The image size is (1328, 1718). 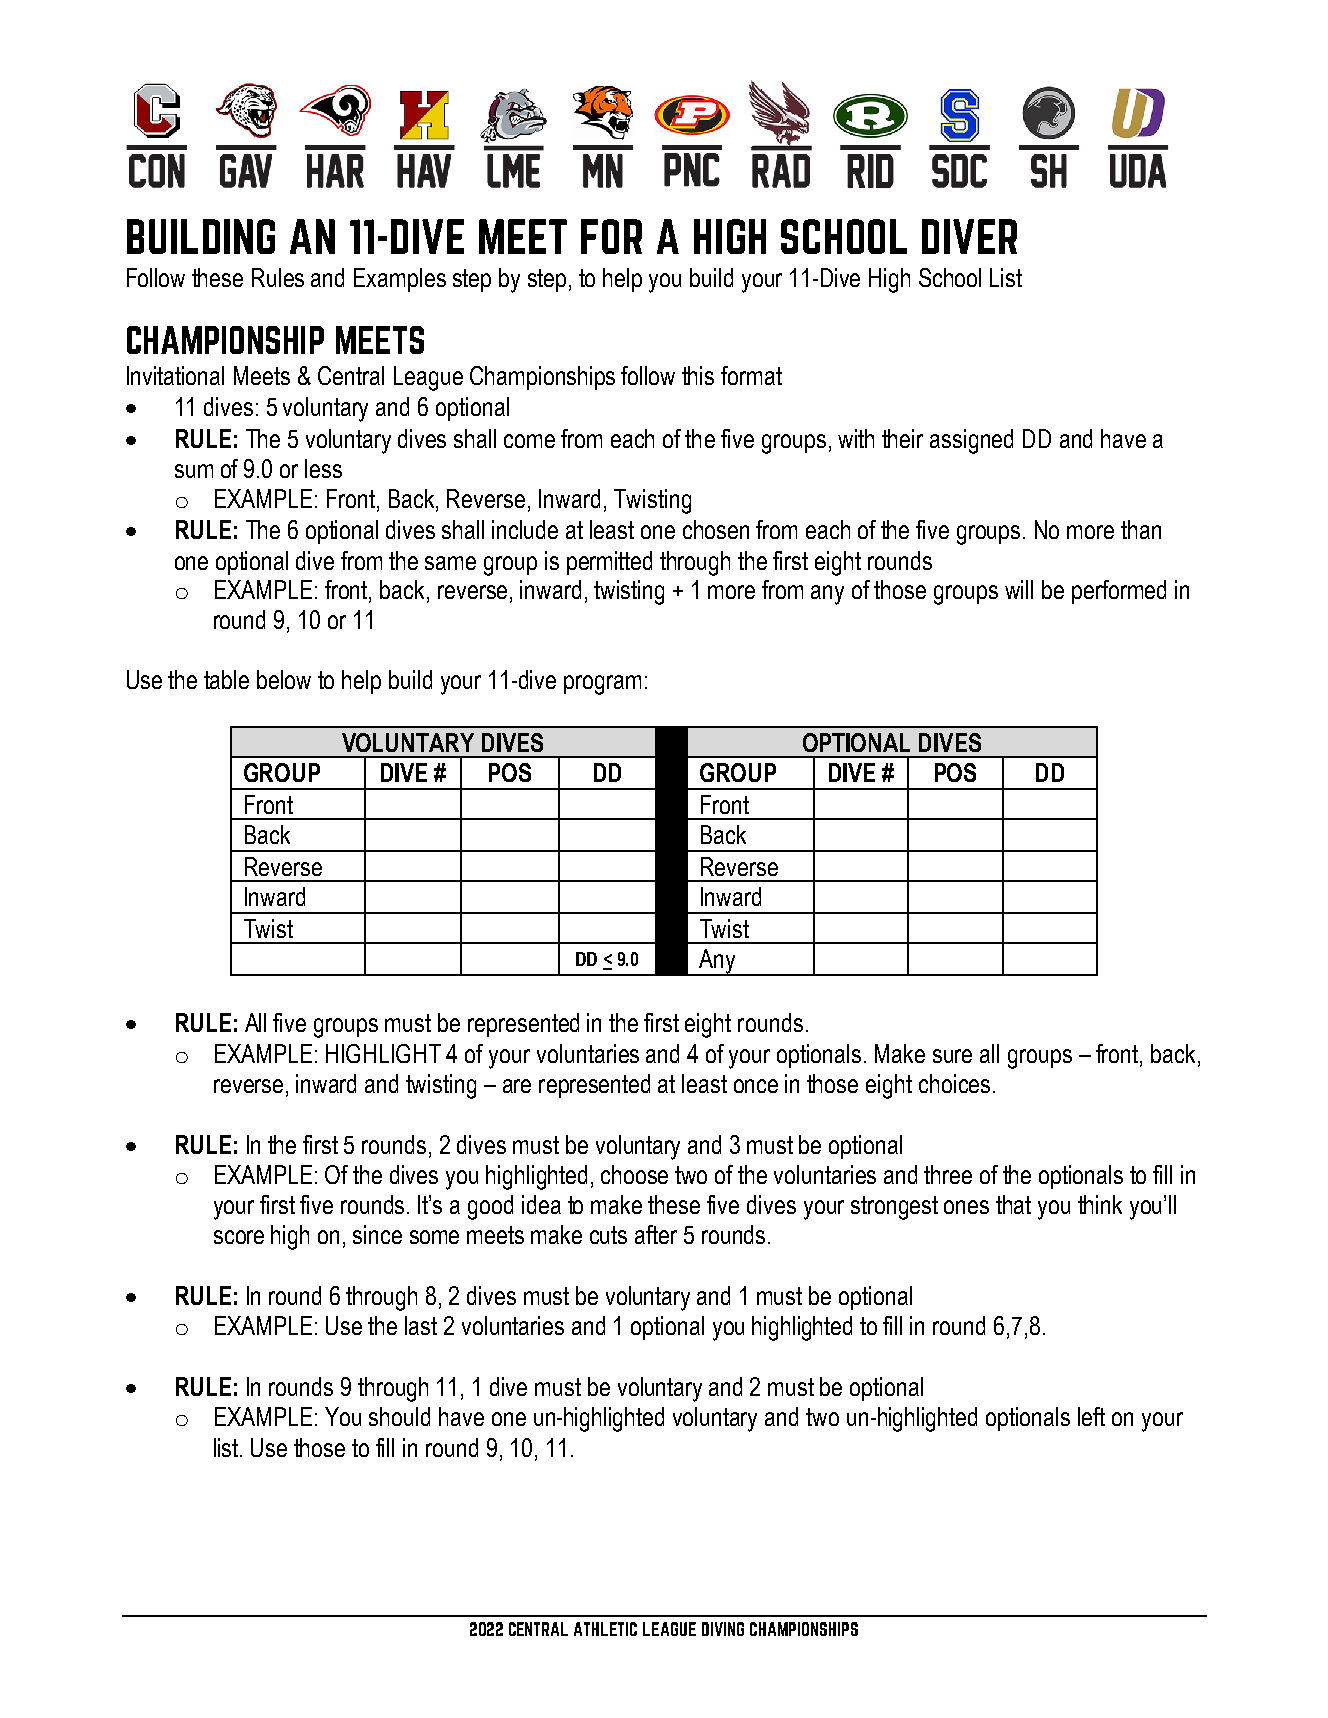 I want to click on this, so click(x=698, y=375).
